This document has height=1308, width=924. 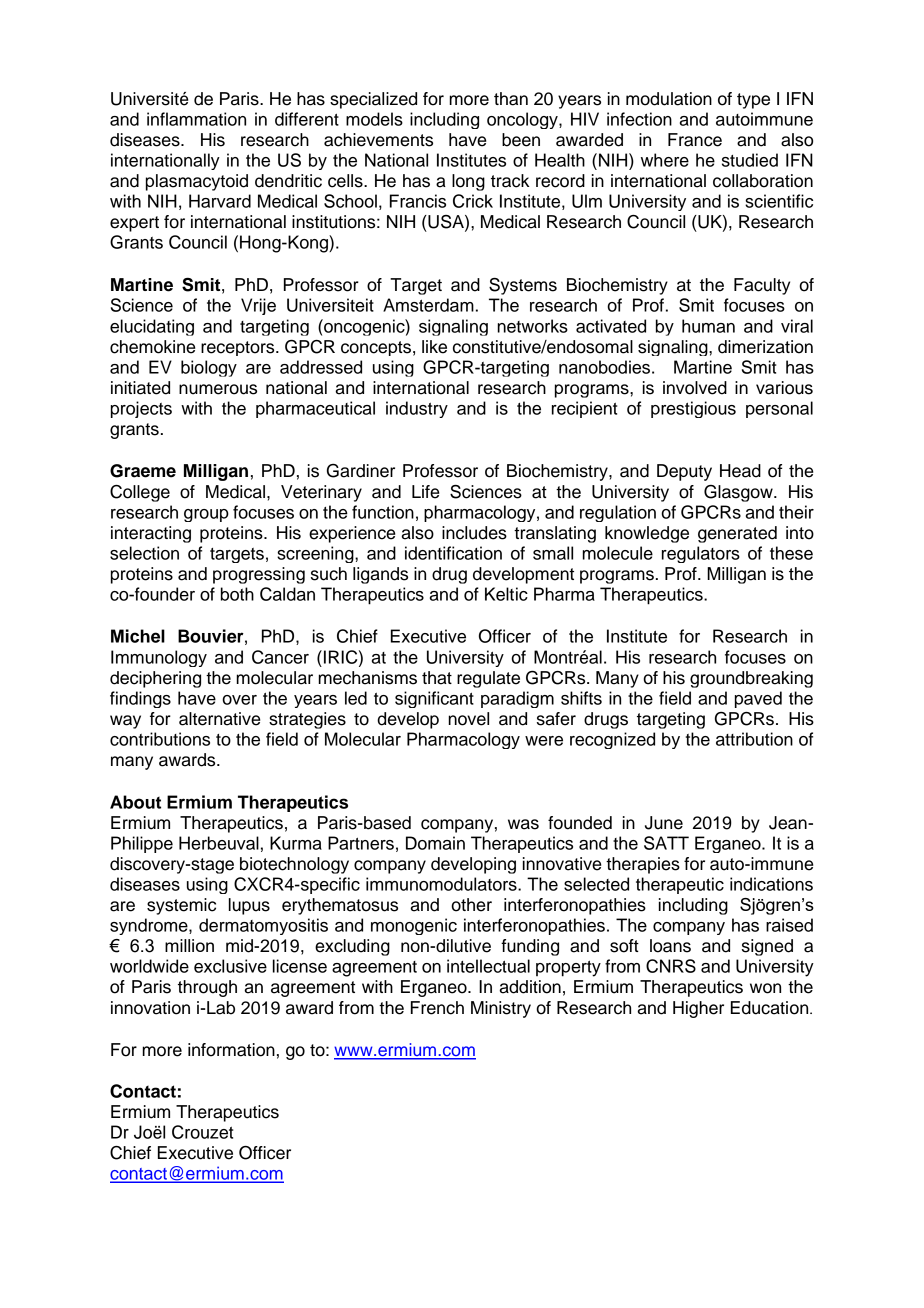 What do you see at coordinates (521, 140) in the document?
I see `been` at bounding box center [521, 140].
